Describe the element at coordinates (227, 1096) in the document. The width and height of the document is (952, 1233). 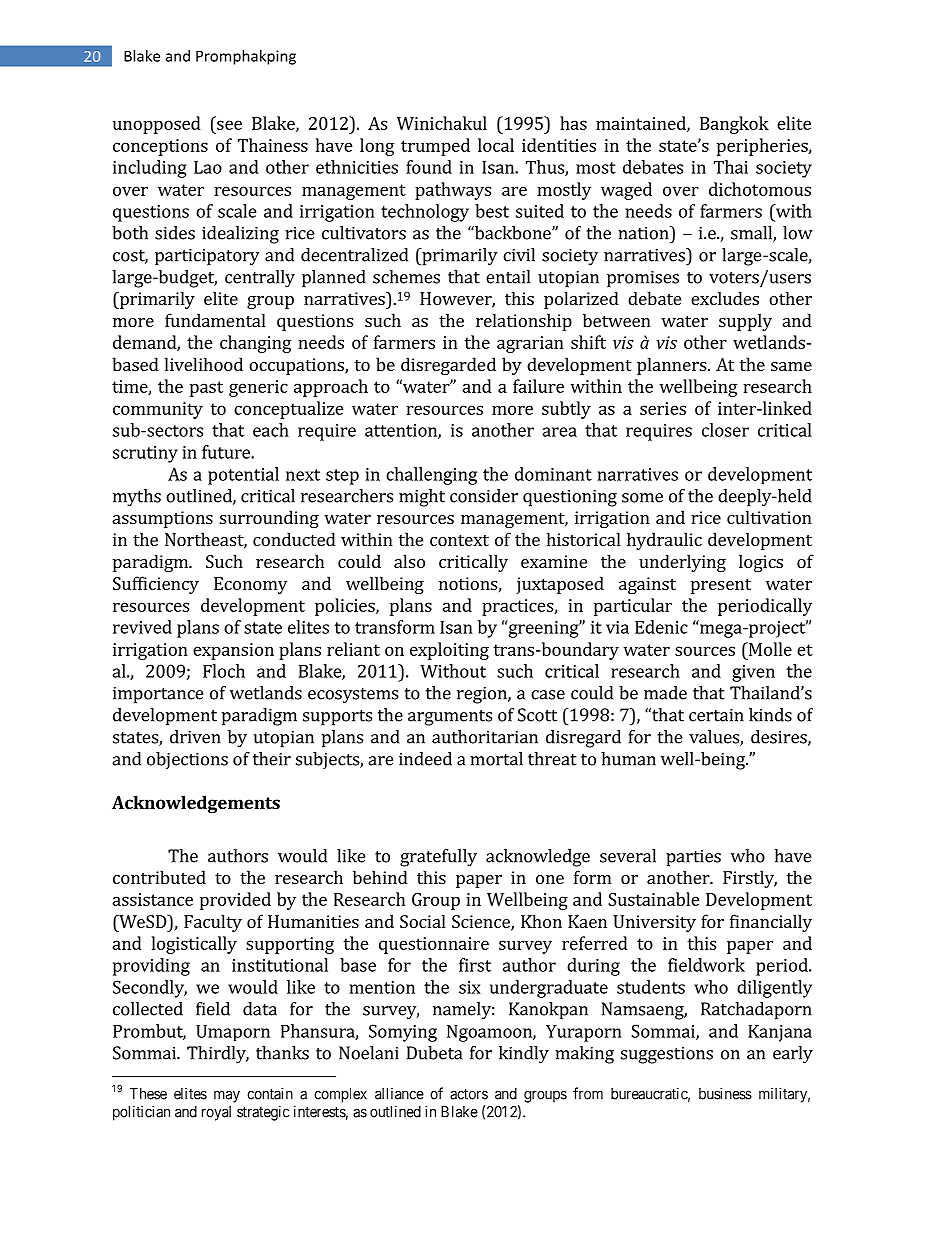
I see `may` at that location.
